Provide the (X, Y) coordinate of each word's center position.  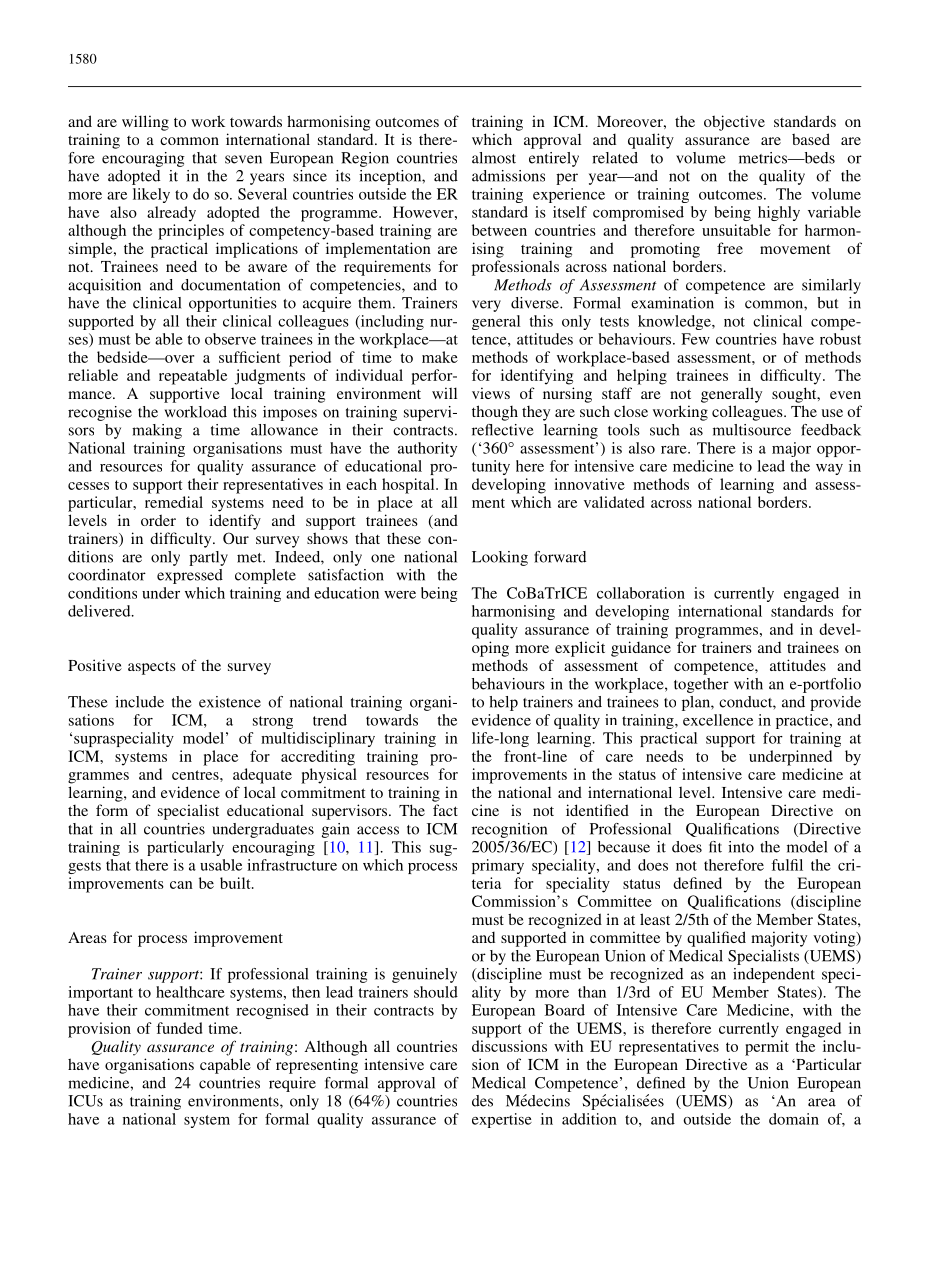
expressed (190, 576)
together (701, 685)
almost (494, 158)
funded (179, 1028)
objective (734, 123)
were (400, 595)
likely (151, 195)
